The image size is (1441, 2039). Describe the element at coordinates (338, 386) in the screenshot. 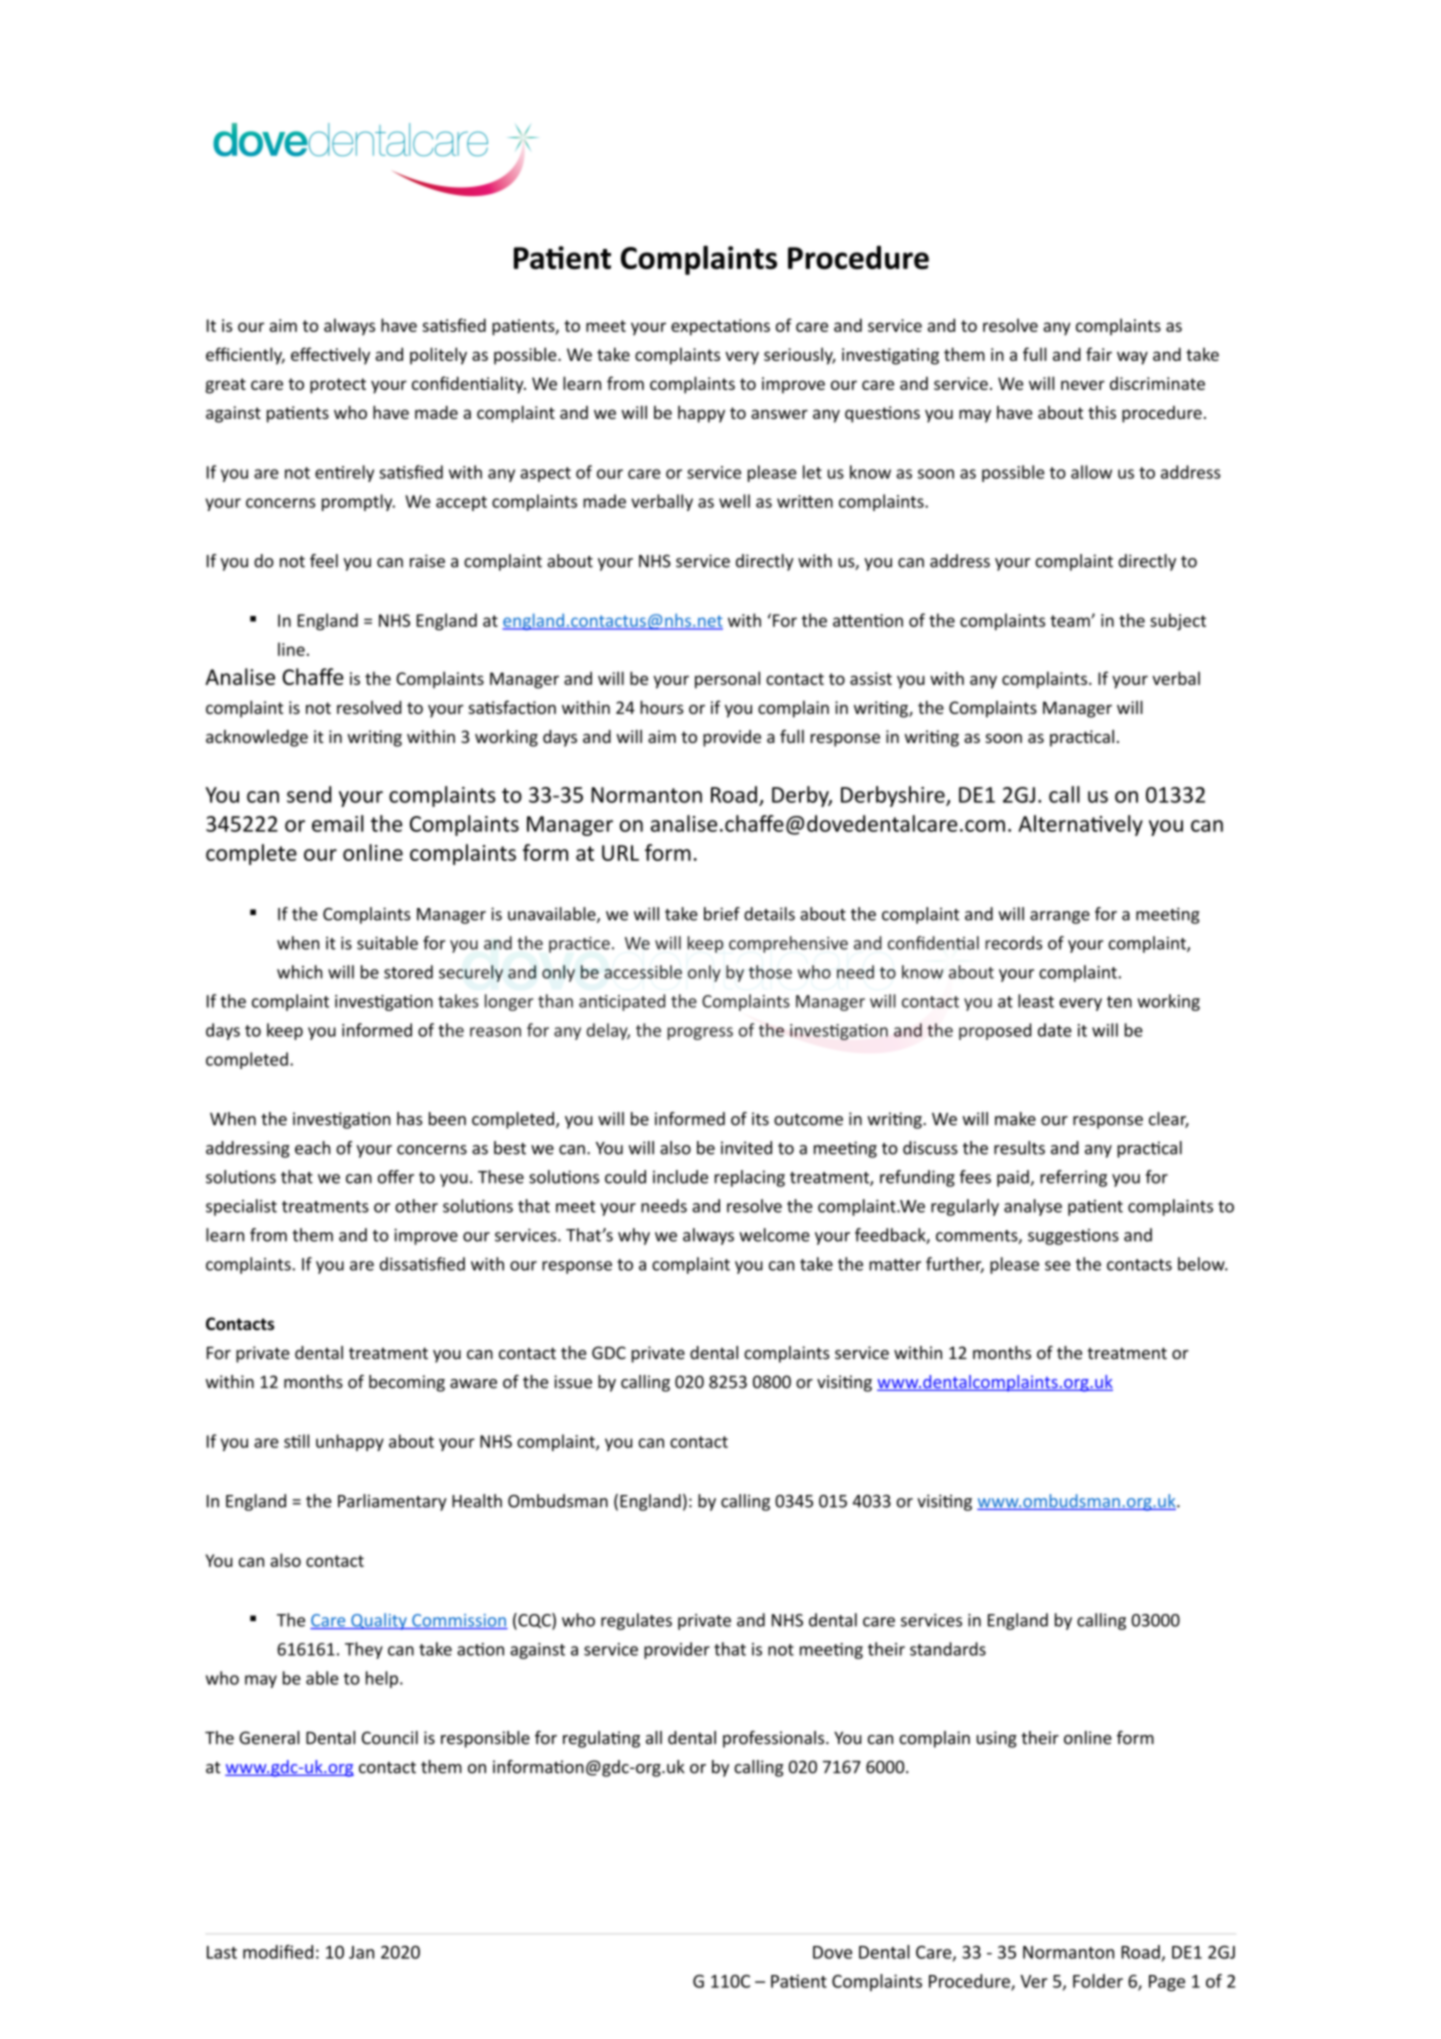

I see `protect` at that location.
